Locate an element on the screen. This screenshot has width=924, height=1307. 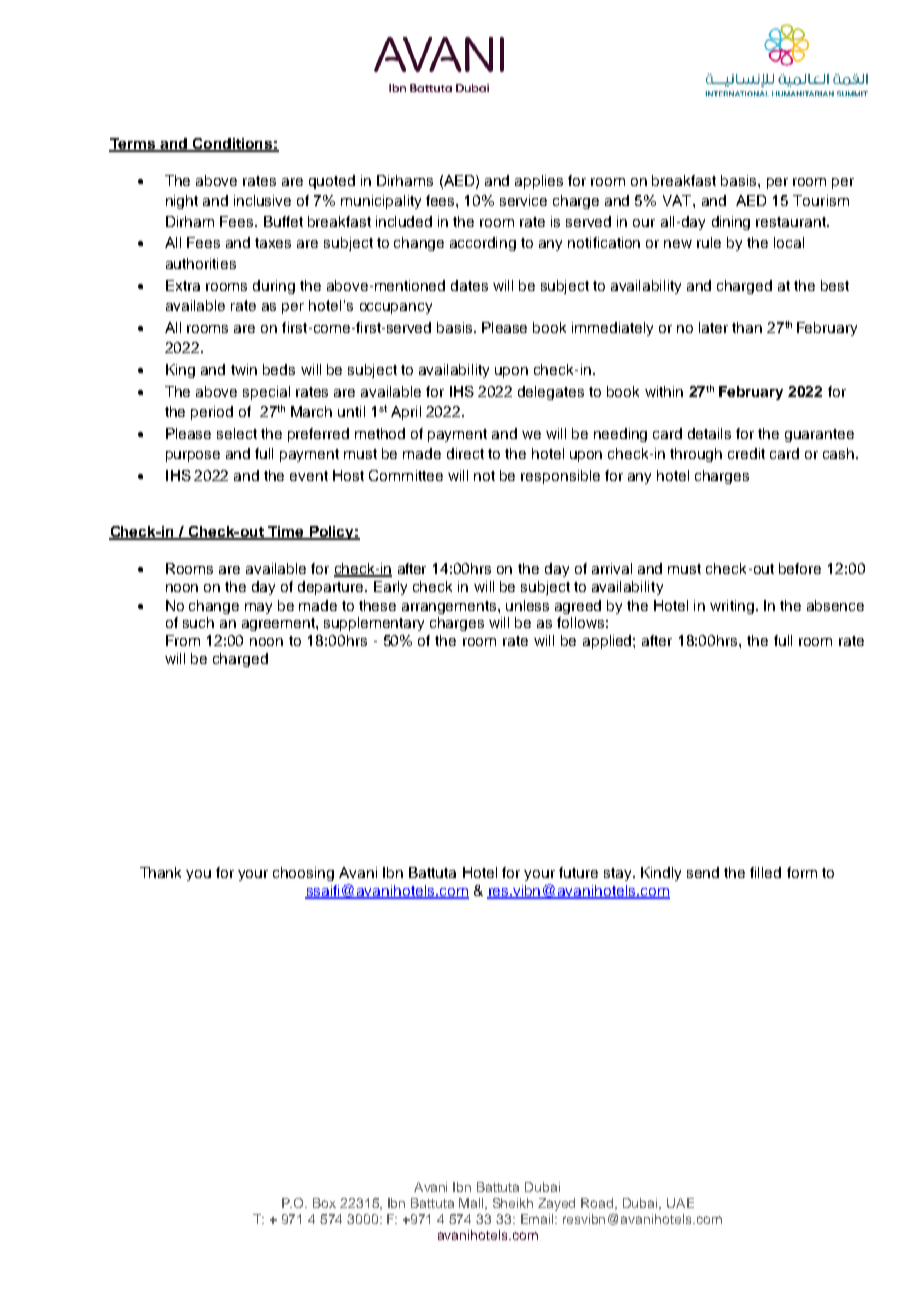
dining is located at coordinates (731, 223).
